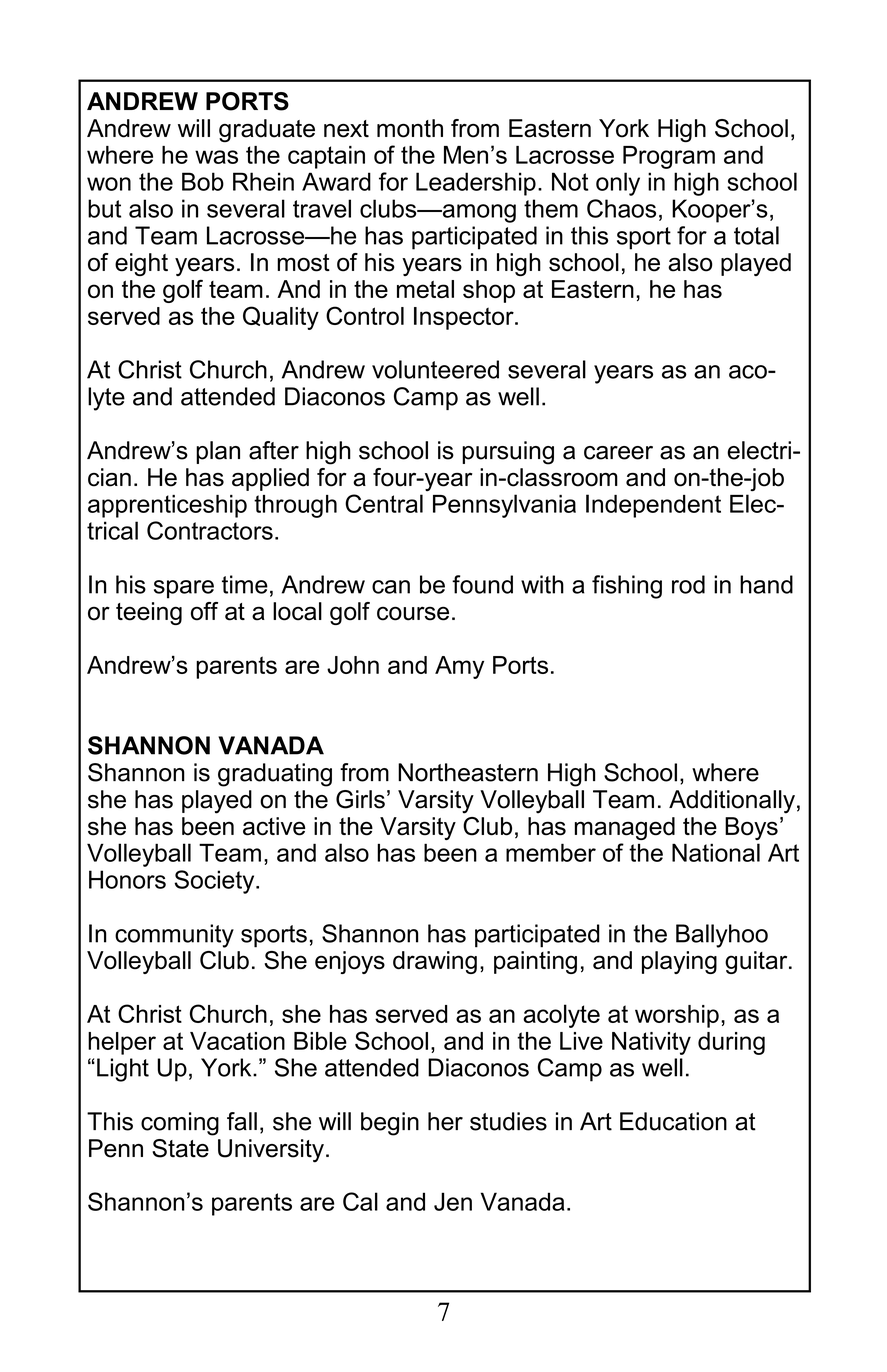 The width and height of the image is (887, 1372). Describe the element at coordinates (673, 1121) in the image. I see `Education` at that location.
